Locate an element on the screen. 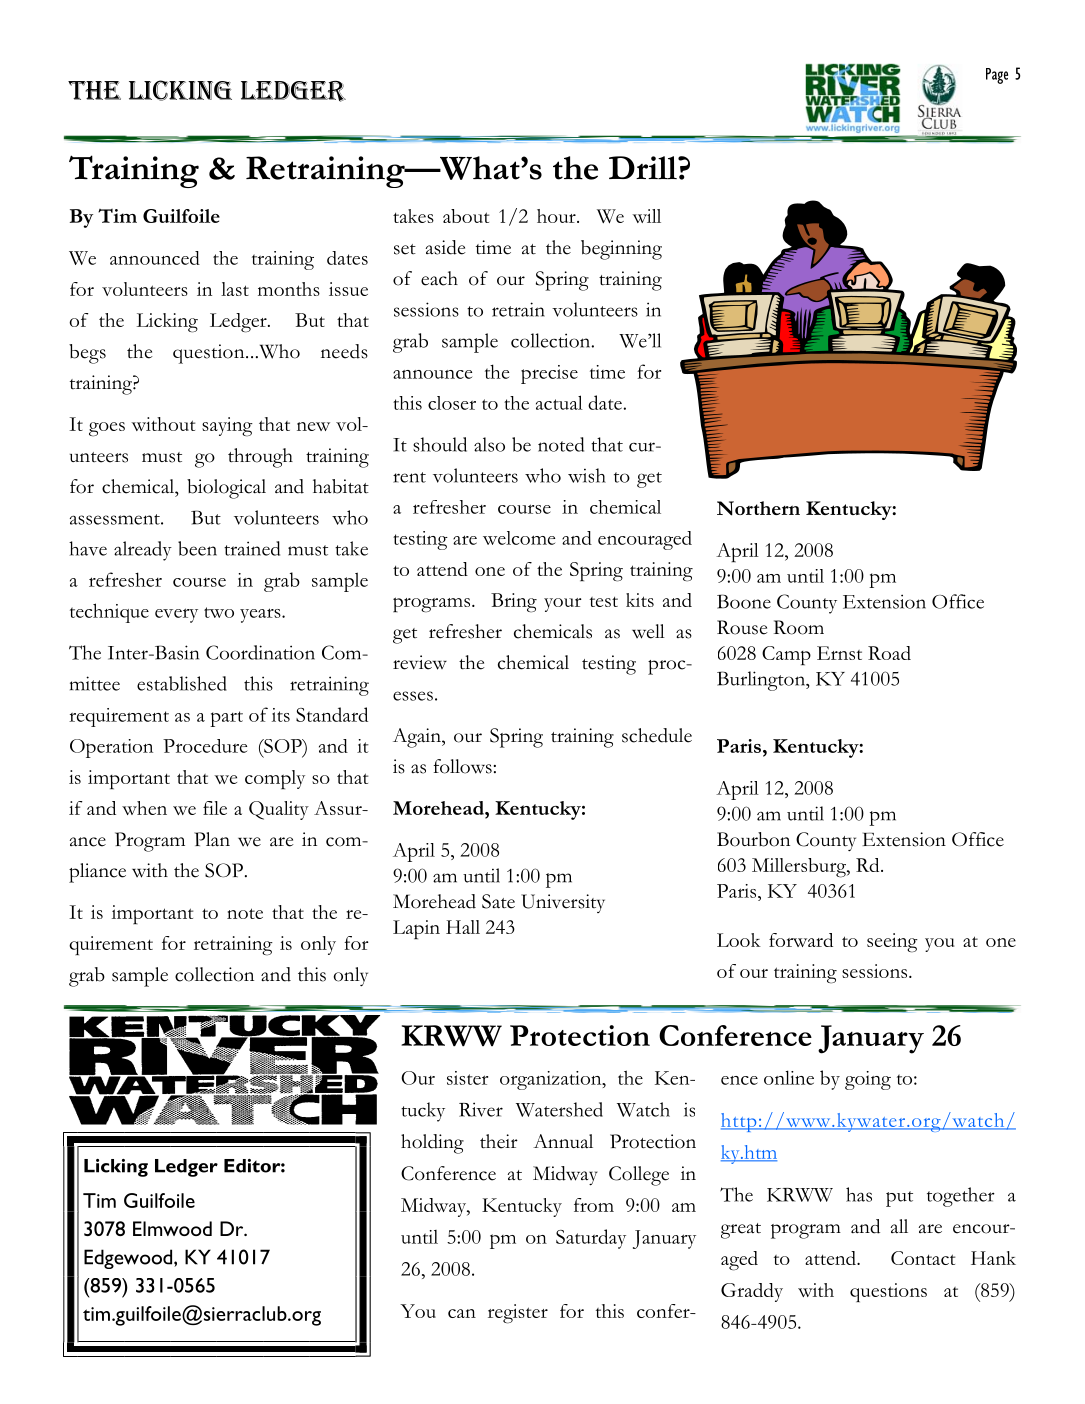 The image size is (1085, 1404). last is located at coordinates (235, 289).
